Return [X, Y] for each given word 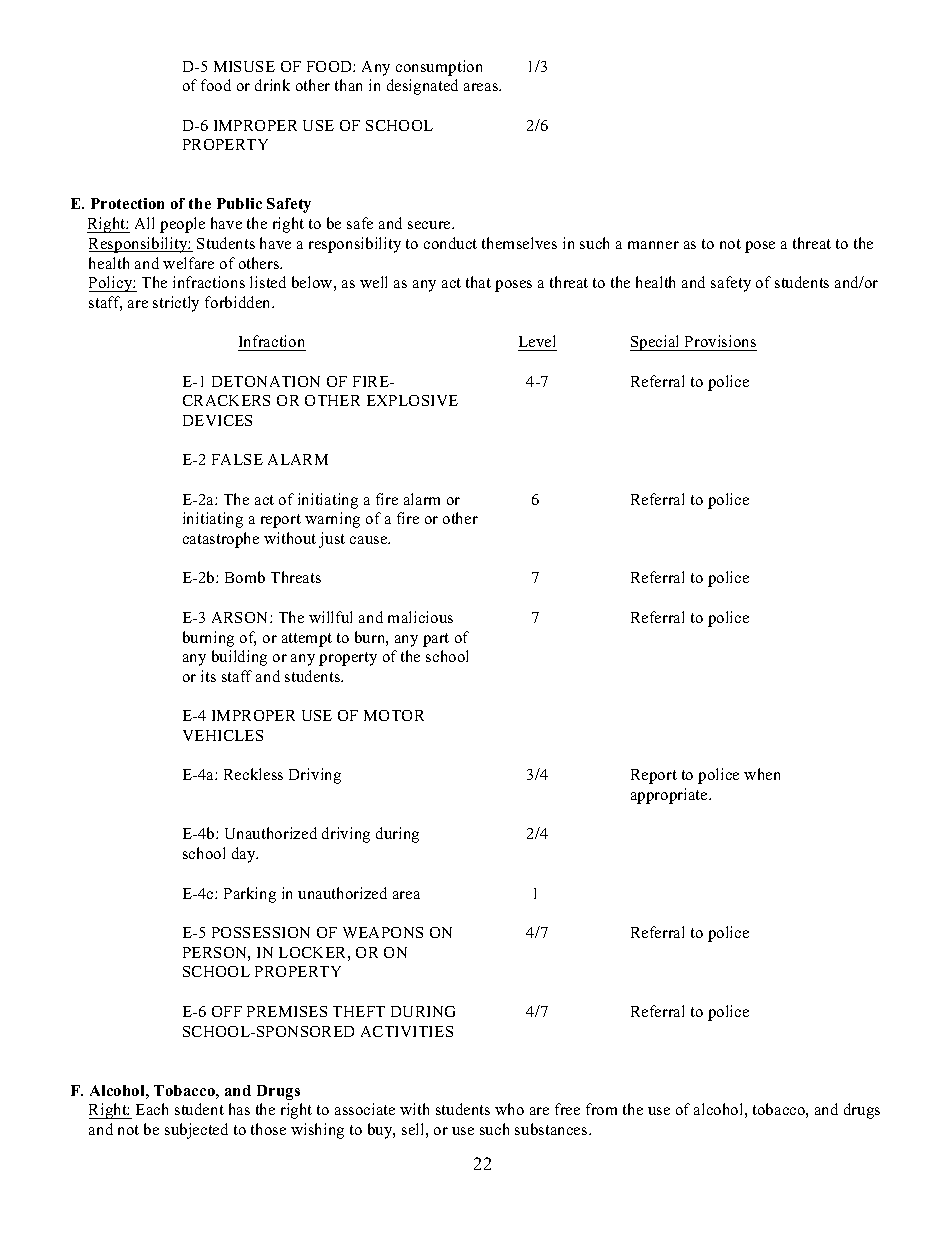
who [509, 1109]
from [601, 1109]
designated [422, 87]
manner [653, 245]
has [239, 1109]
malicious [420, 617]
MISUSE [244, 66]
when [762, 774]
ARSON [241, 617]
